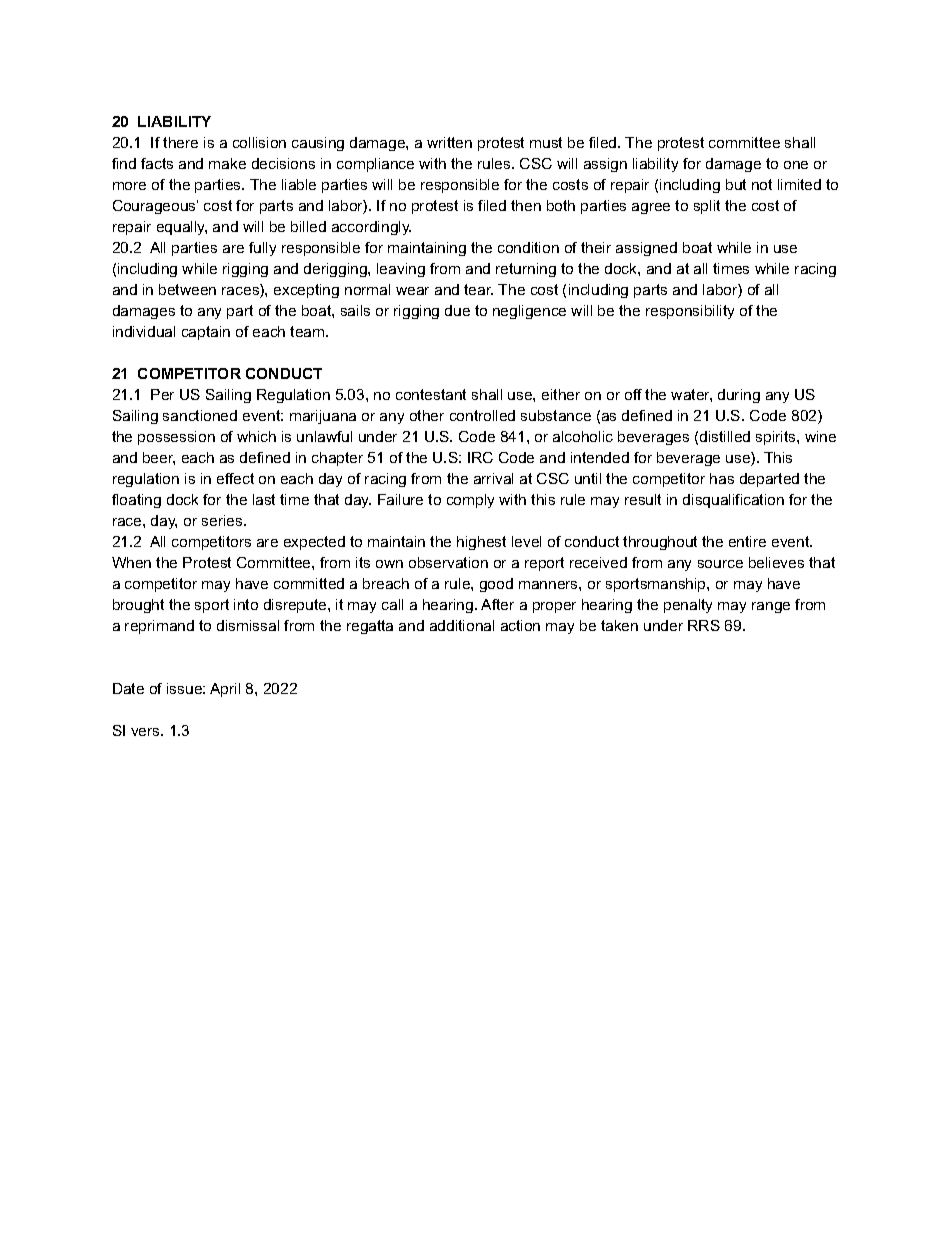  What do you see at coordinates (225, 690) in the page?
I see `April` at bounding box center [225, 690].
